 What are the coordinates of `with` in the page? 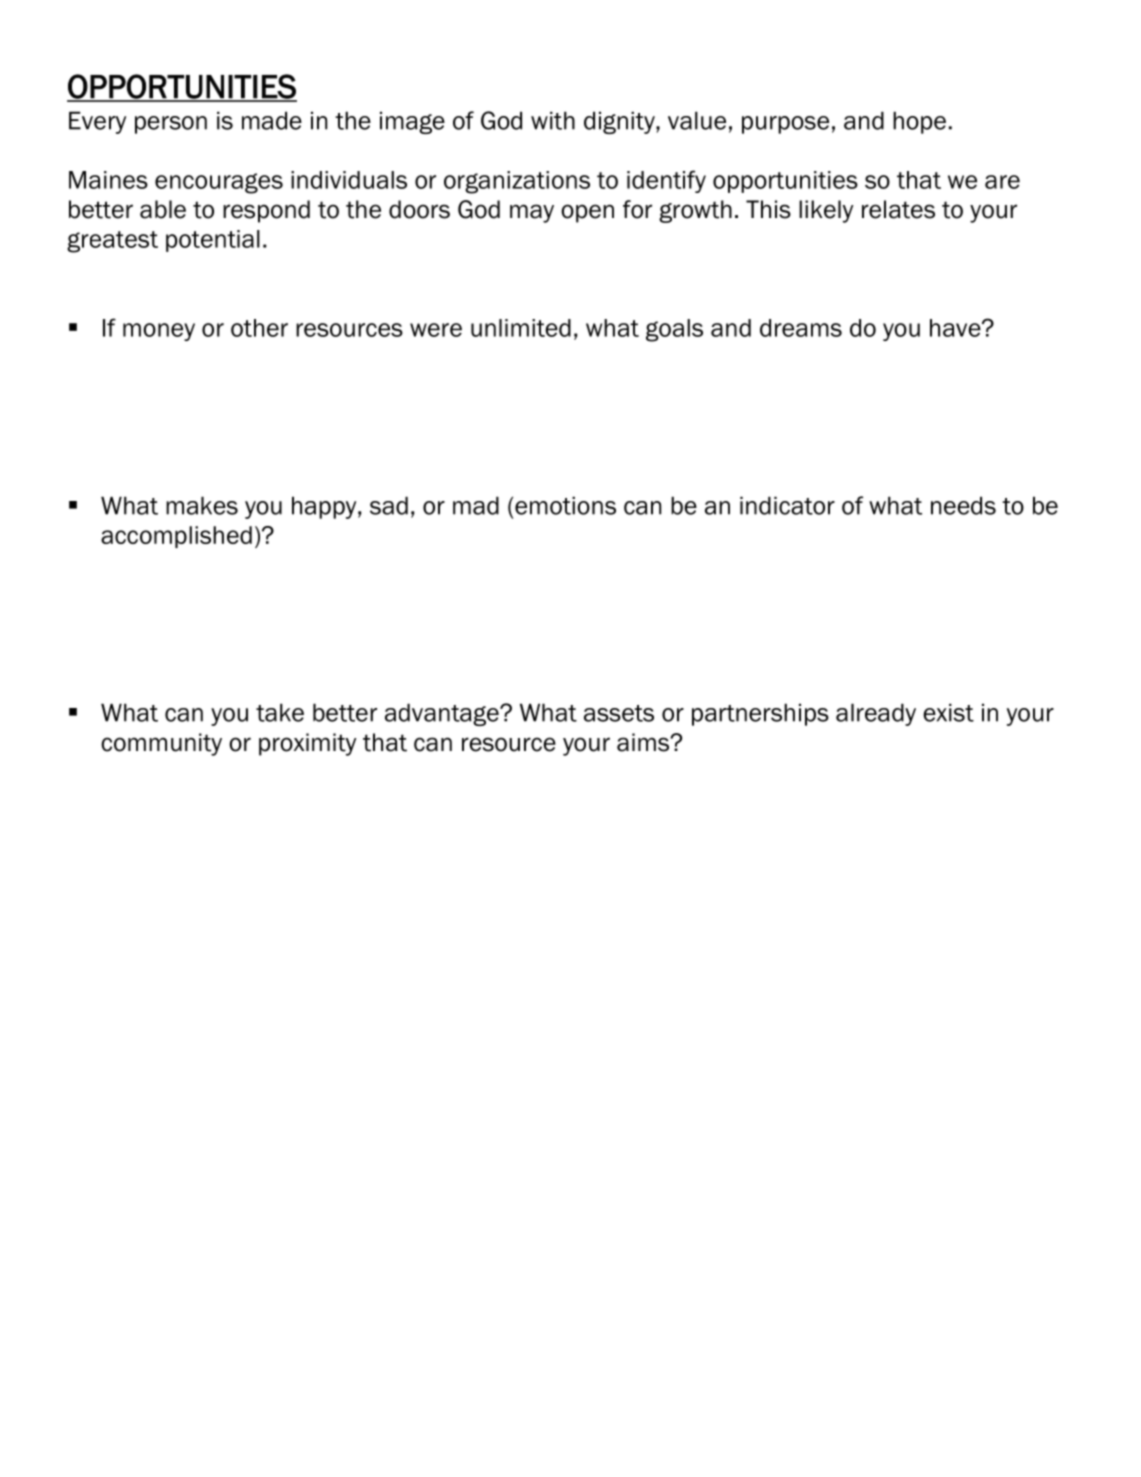 It's located at (553, 120).
